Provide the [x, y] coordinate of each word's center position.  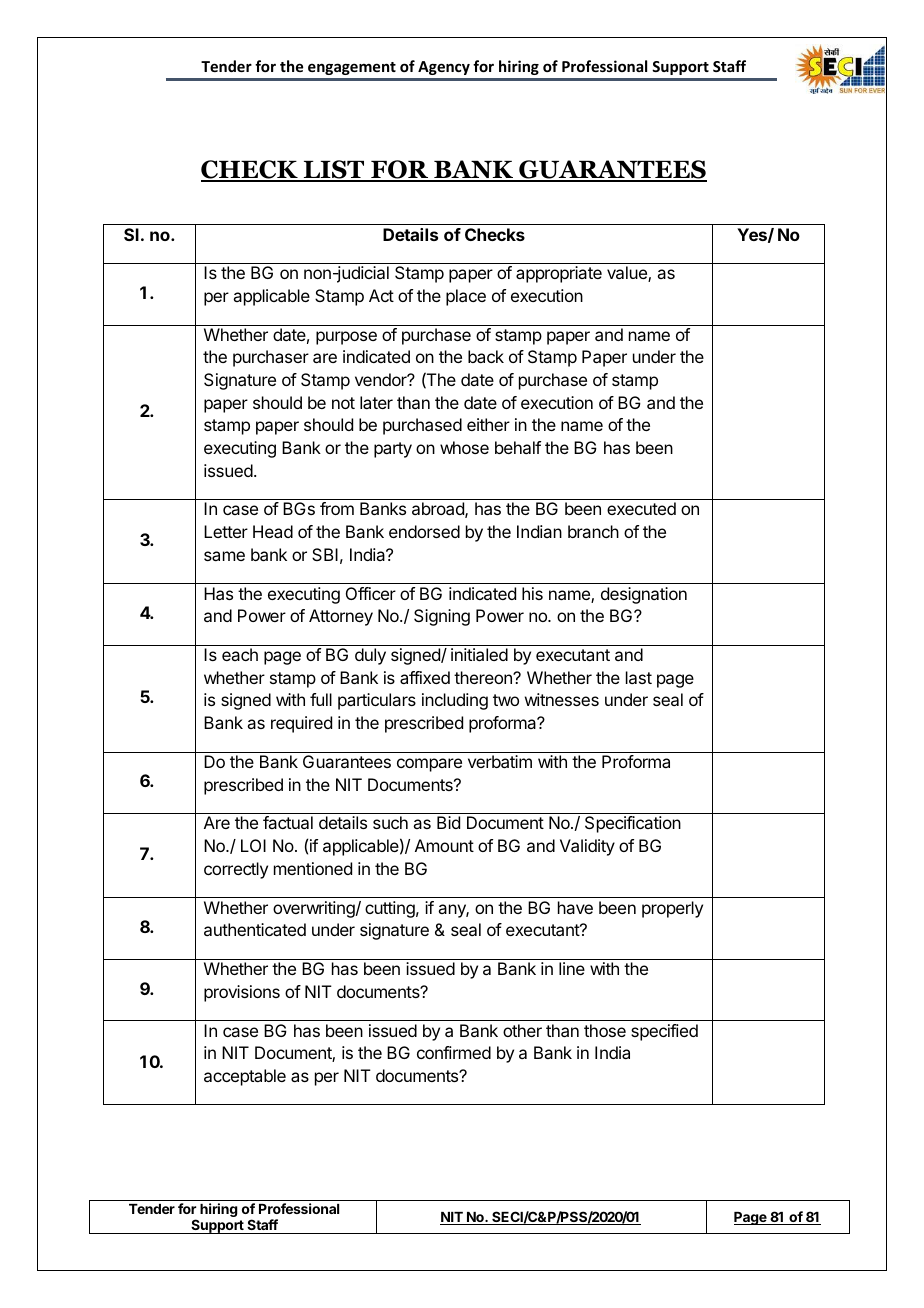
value [628, 274]
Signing [442, 617]
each [240, 654]
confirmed [454, 1052]
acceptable [245, 1077]
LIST [334, 170]
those [605, 1030]
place [466, 297]
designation [644, 595]
